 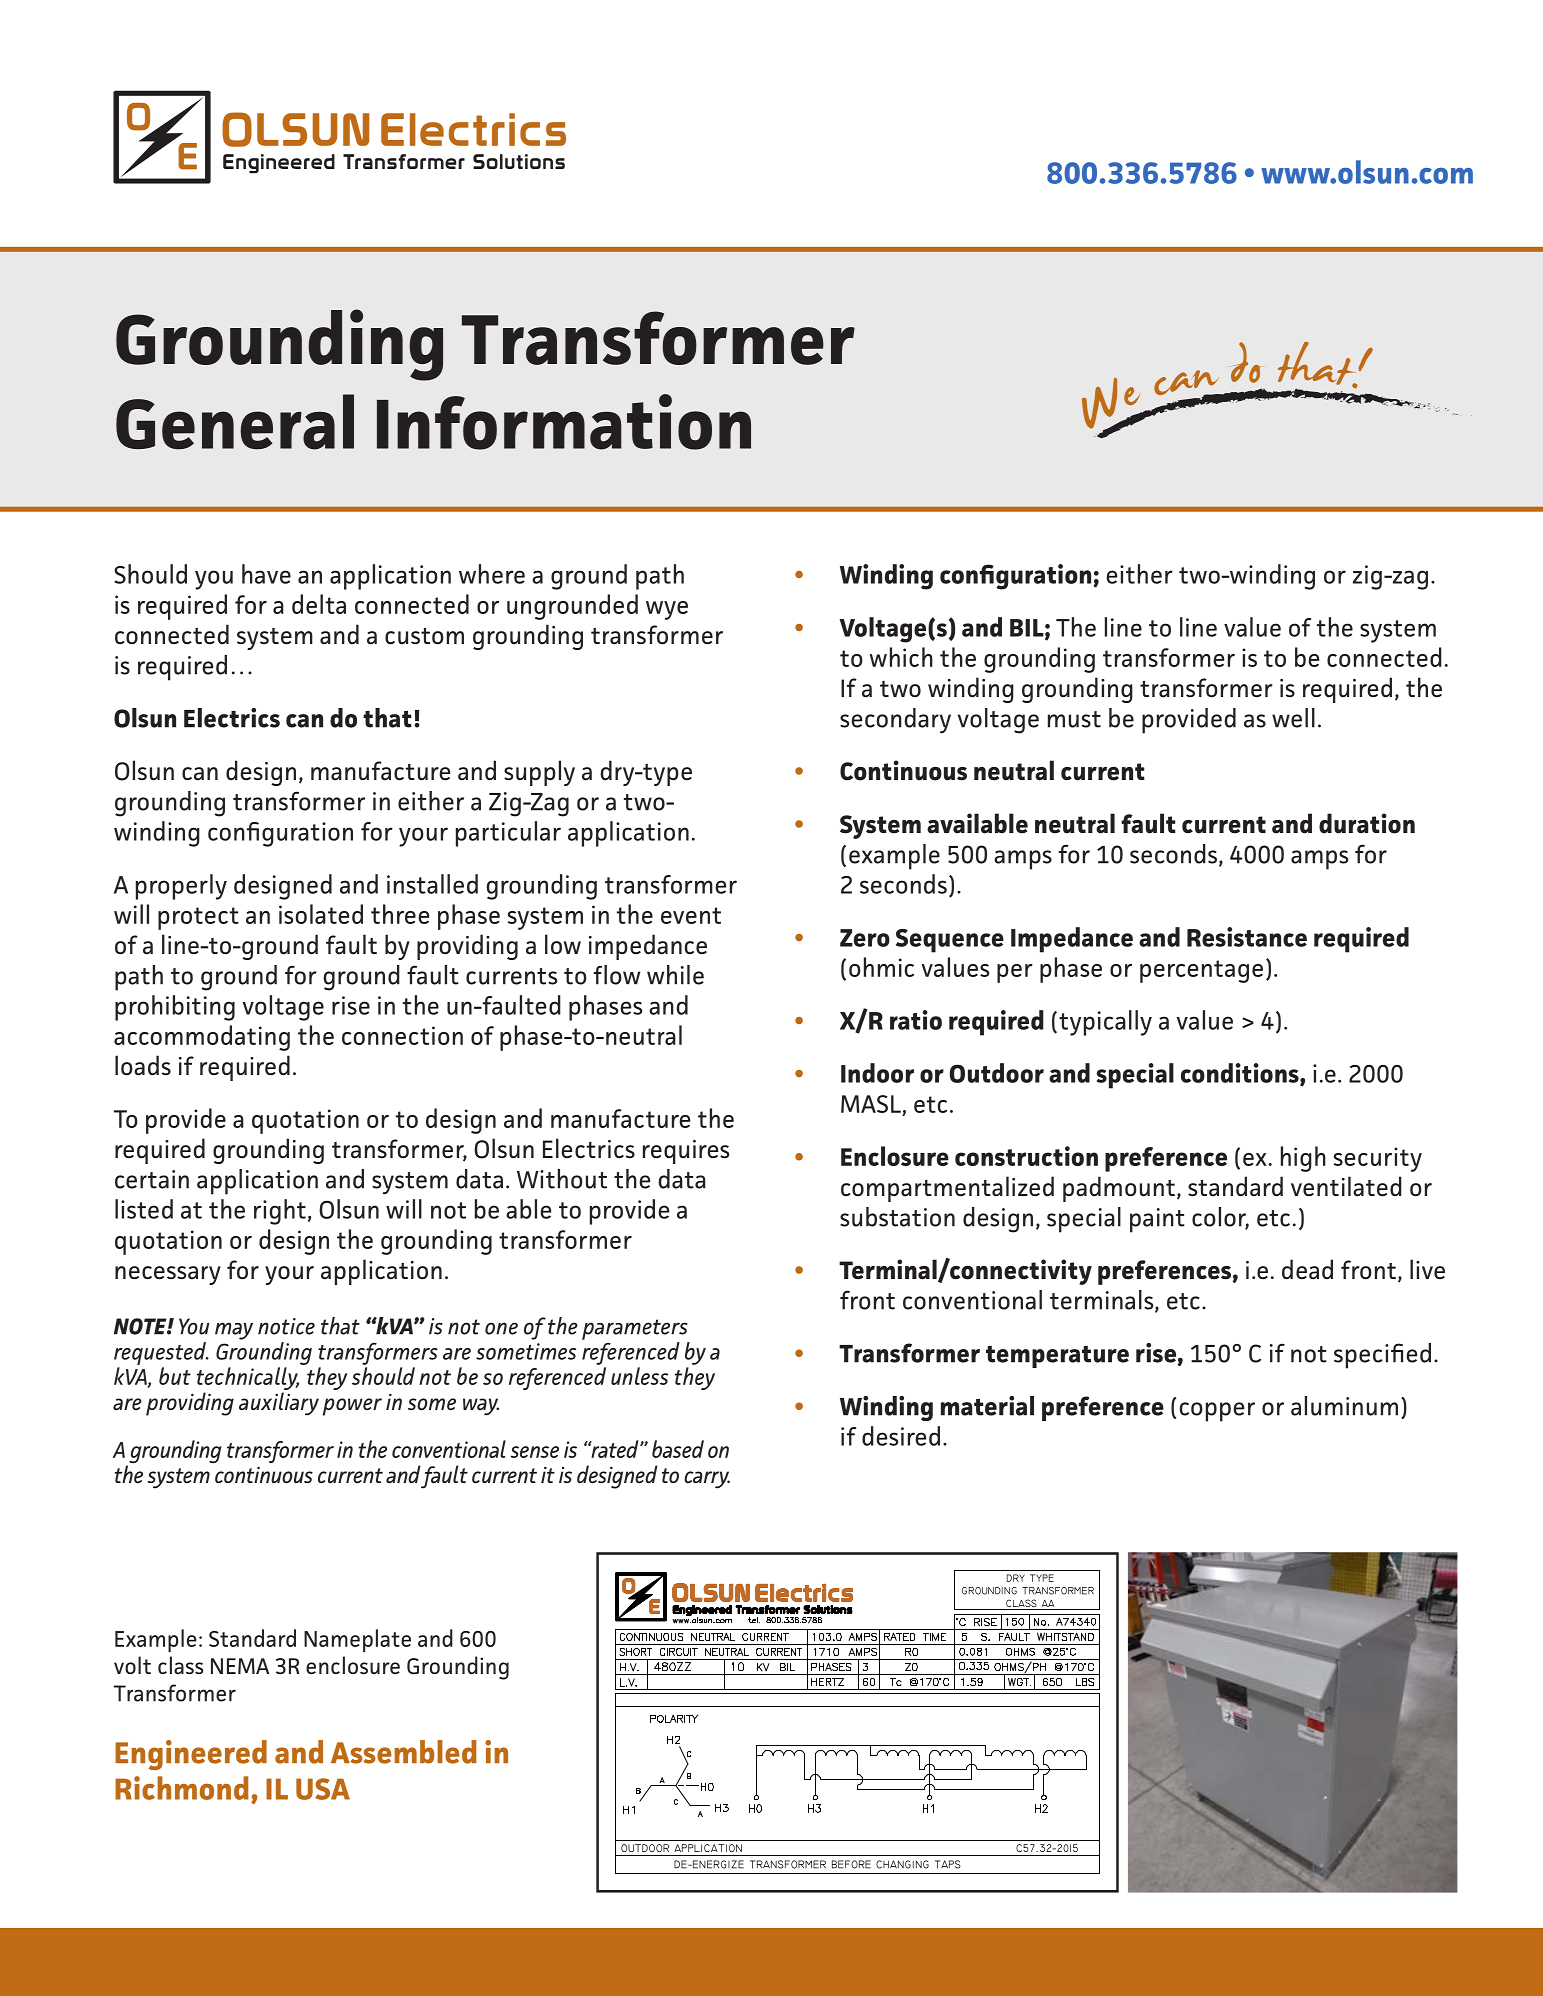 What do you see at coordinates (1344, 1406) in the image?
I see `aluminum` at bounding box center [1344, 1406].
